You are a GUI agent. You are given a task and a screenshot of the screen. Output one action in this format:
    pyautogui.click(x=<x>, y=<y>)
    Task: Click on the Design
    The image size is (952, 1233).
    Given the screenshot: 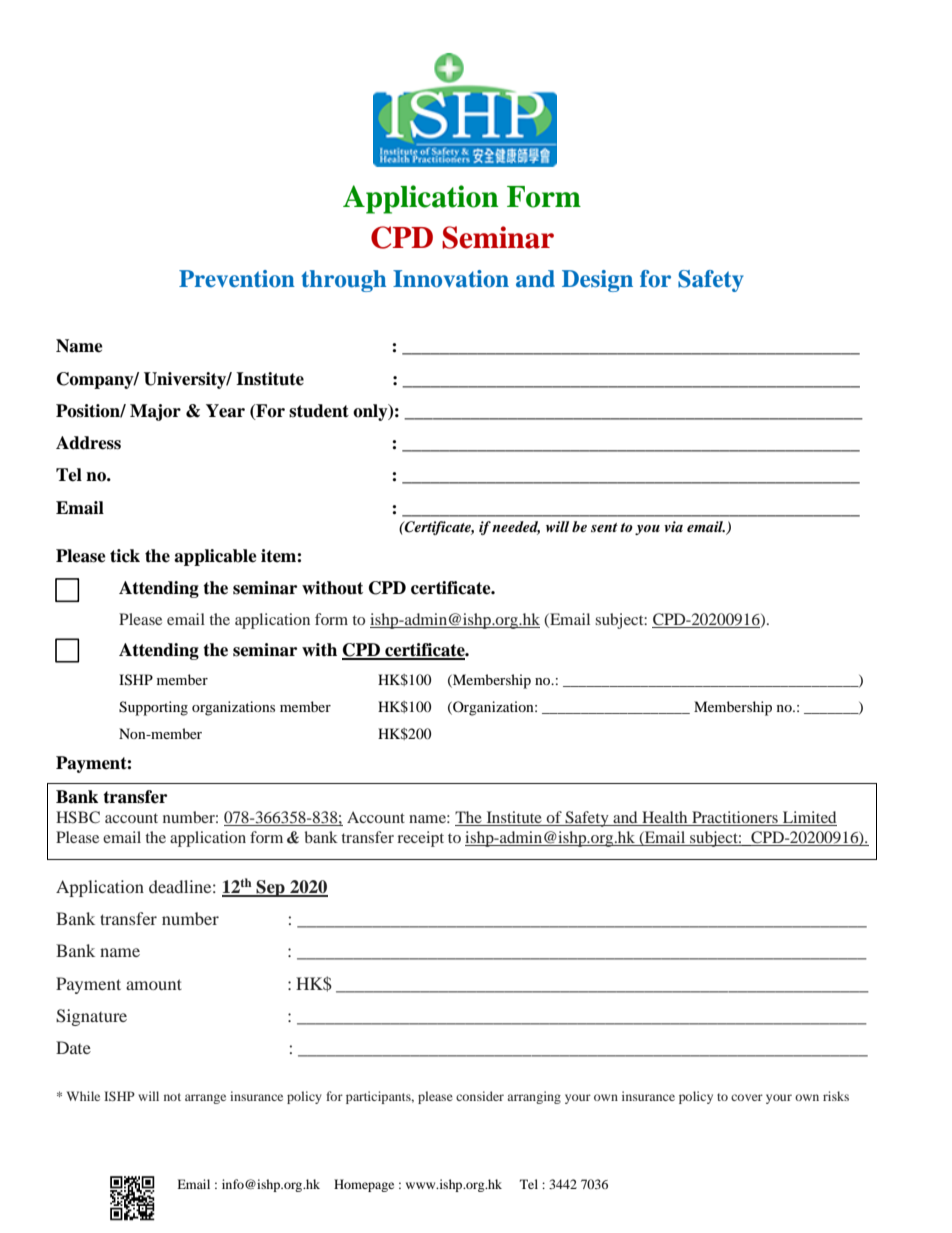 What is the action you would take?
    pyautogui.click(x=597, y=281)
